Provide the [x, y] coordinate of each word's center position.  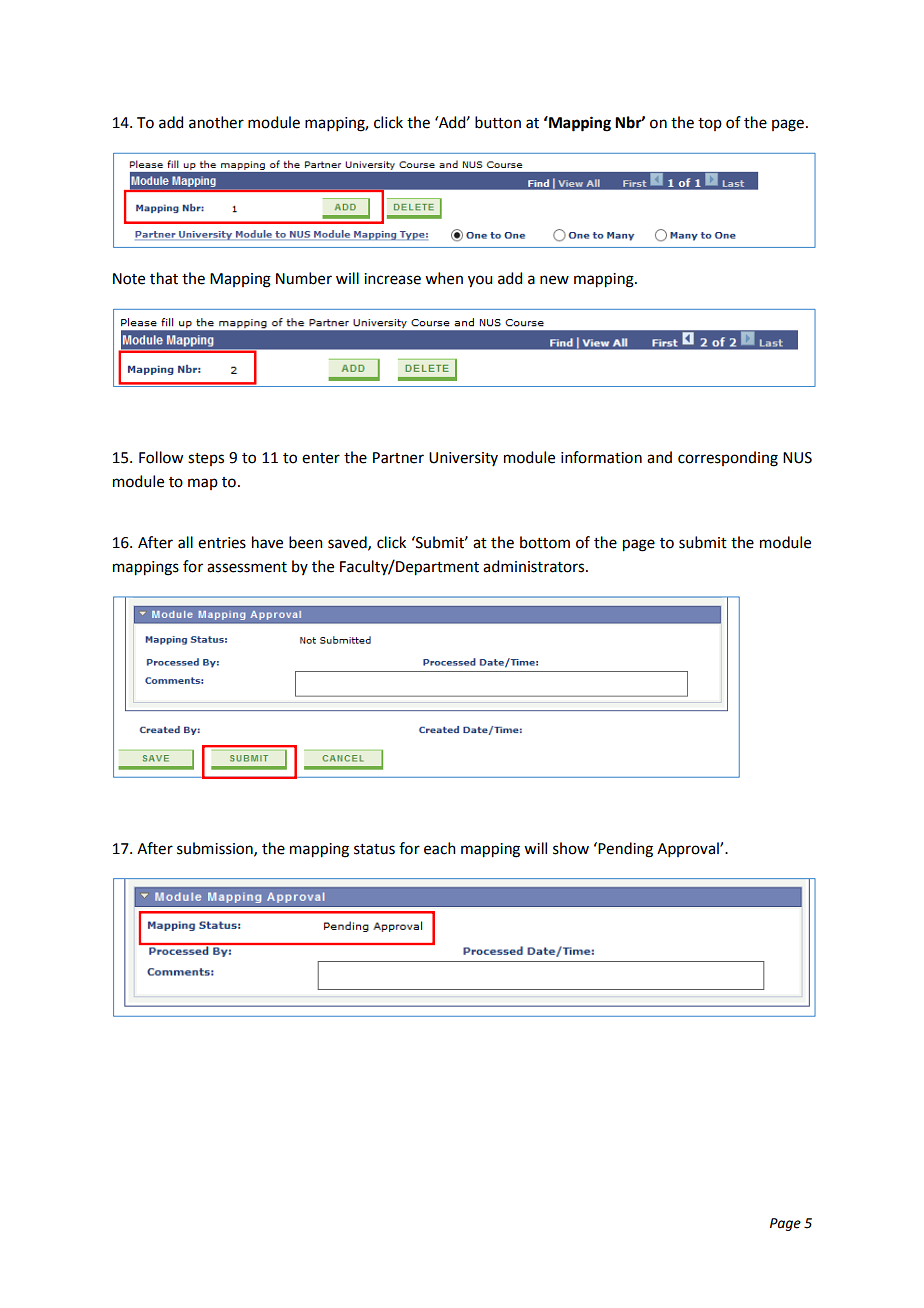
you [480, 281]
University [463, 459]
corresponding [728, 459]
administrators [535, 566]
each [440, 848]
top [710, 124]
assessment [247, 567]
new [554, 280]
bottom [545, 542]
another [216, 122]
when [444, 278]
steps [206, 459]
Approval [689, 849]
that [164, 278]
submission [216, 849]
